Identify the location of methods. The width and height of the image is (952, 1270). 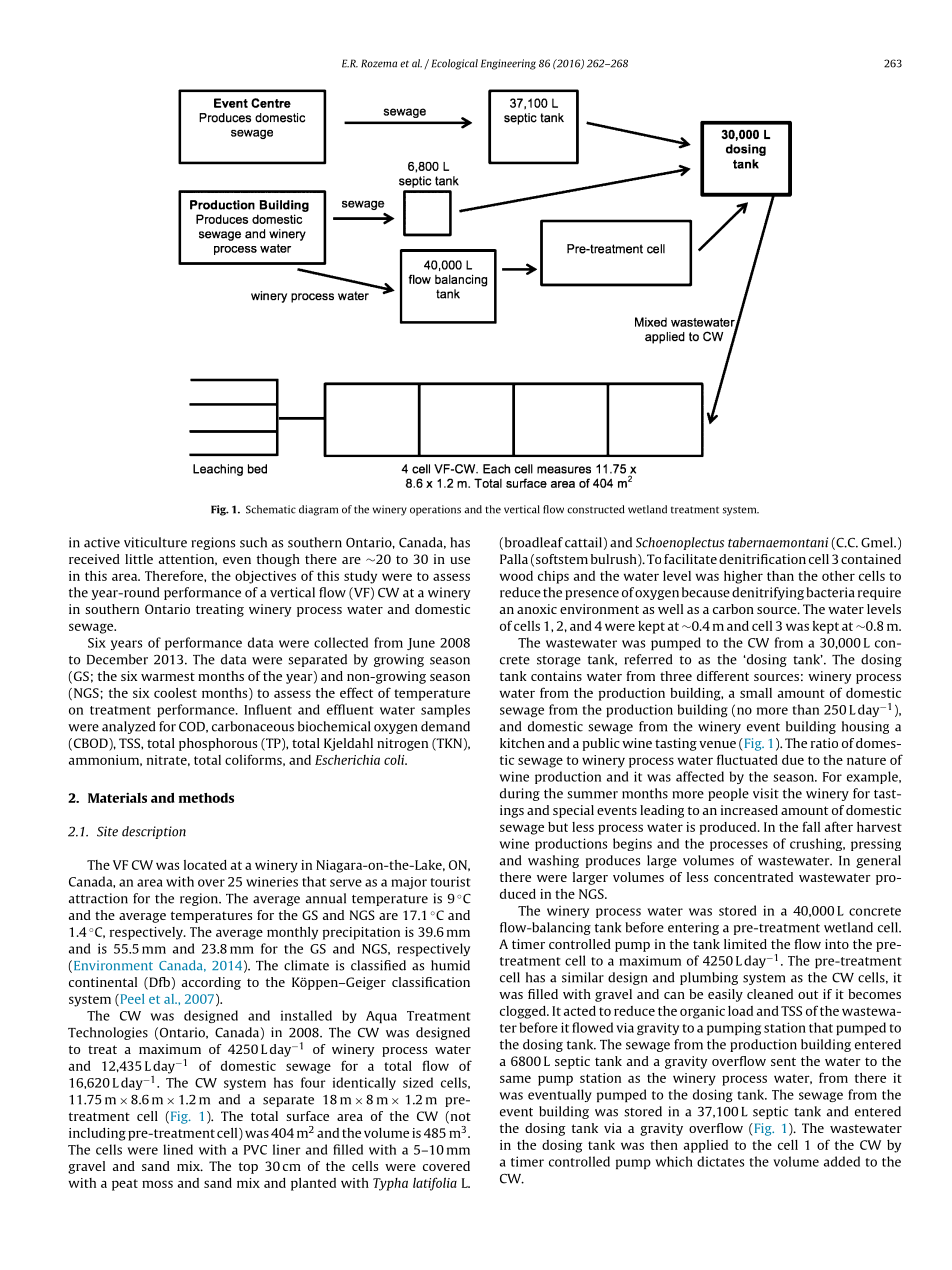
(206, 798).
